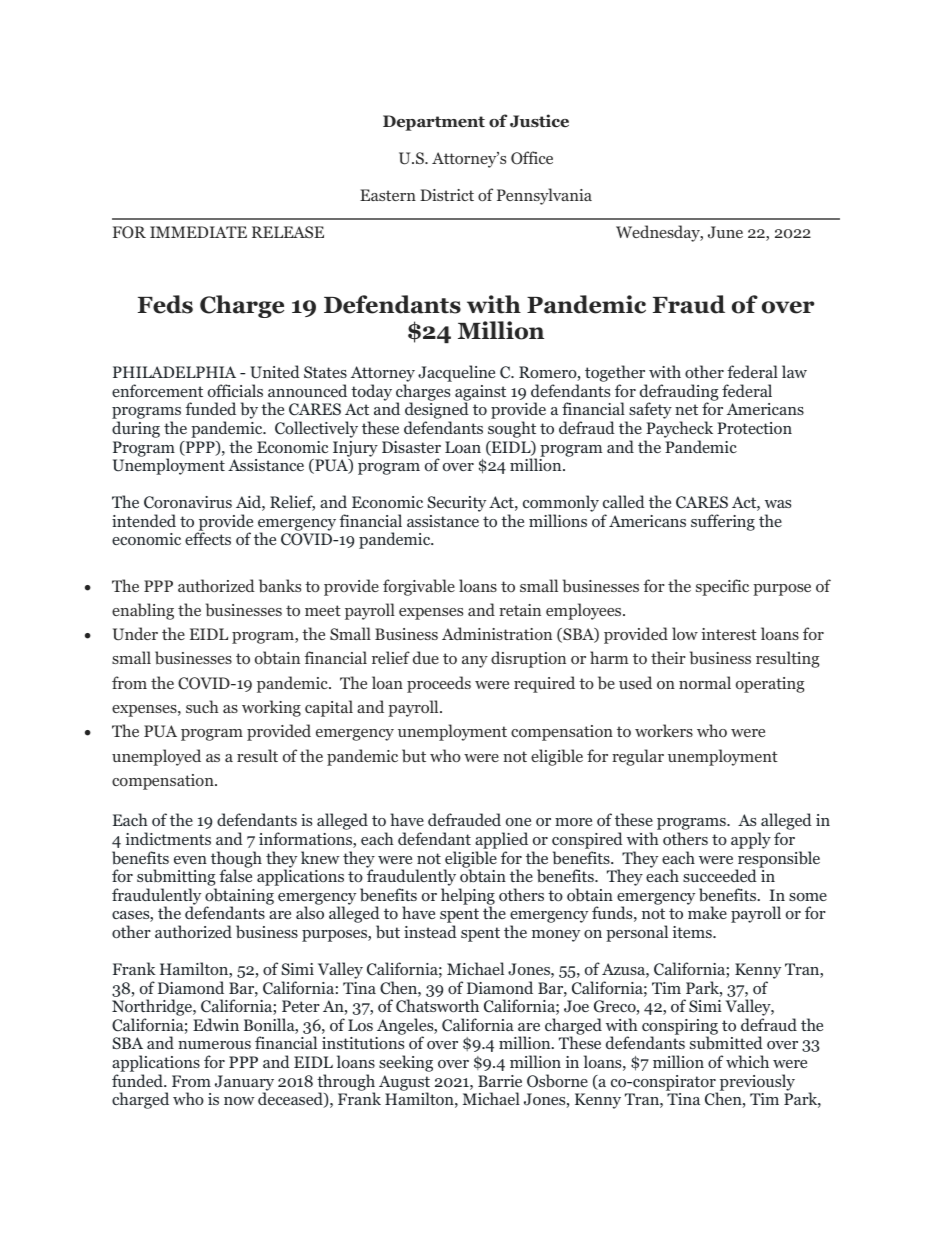 Image resolution: width=952 pixels, height=1233 pixels. What do you see at coordinates (725, 232) in the document?
I see `June` at bounding box center [725, 232].
